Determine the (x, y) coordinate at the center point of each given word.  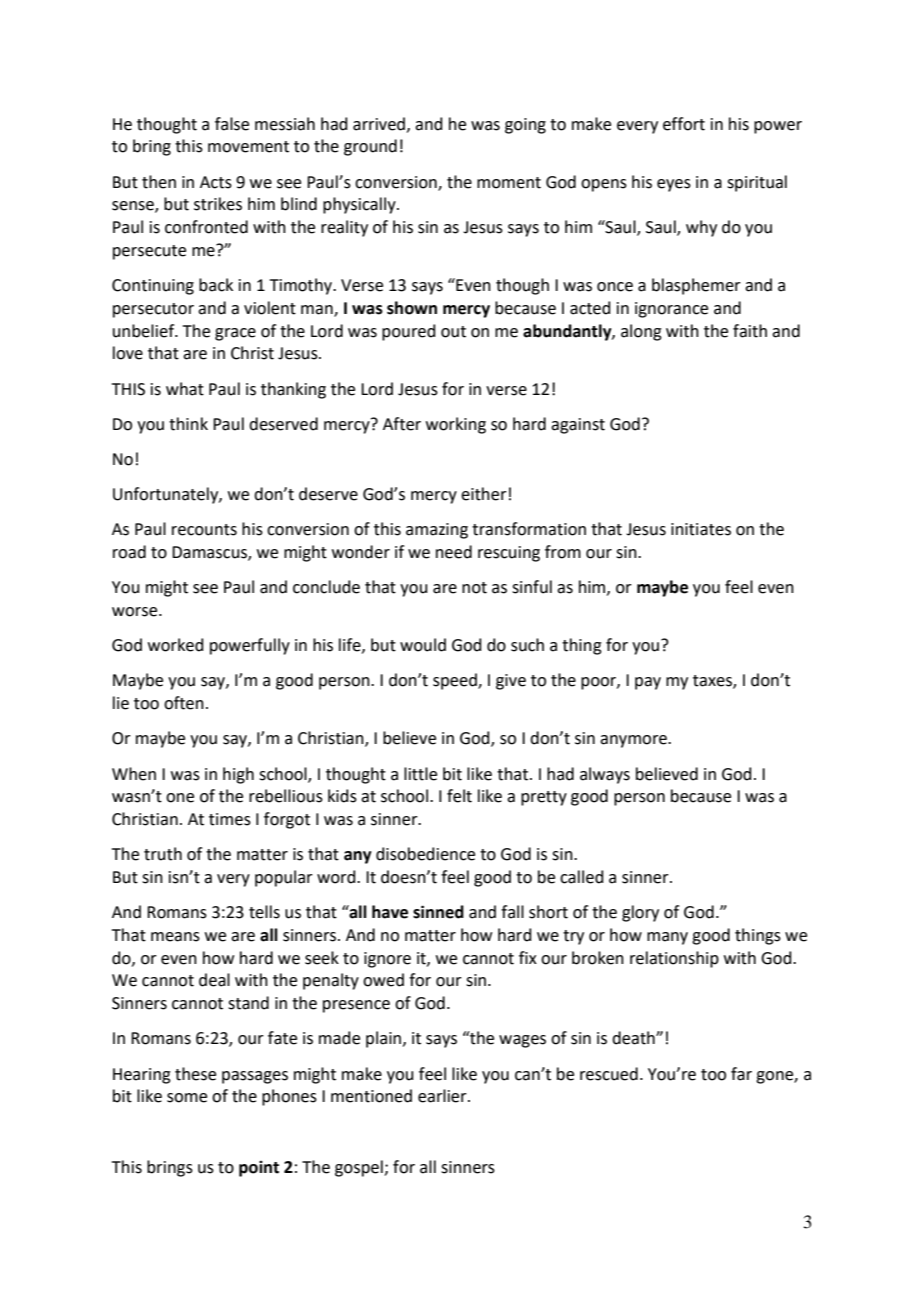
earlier (443, 1096)
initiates (701, 529)
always (605, 775)
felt (459, 796)
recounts (204, 530)
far (741, 1074)
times (230, 819)
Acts (216, 182)
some (187, 1098)
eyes (674, 185)
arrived (380, 124)
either (484, 494)
